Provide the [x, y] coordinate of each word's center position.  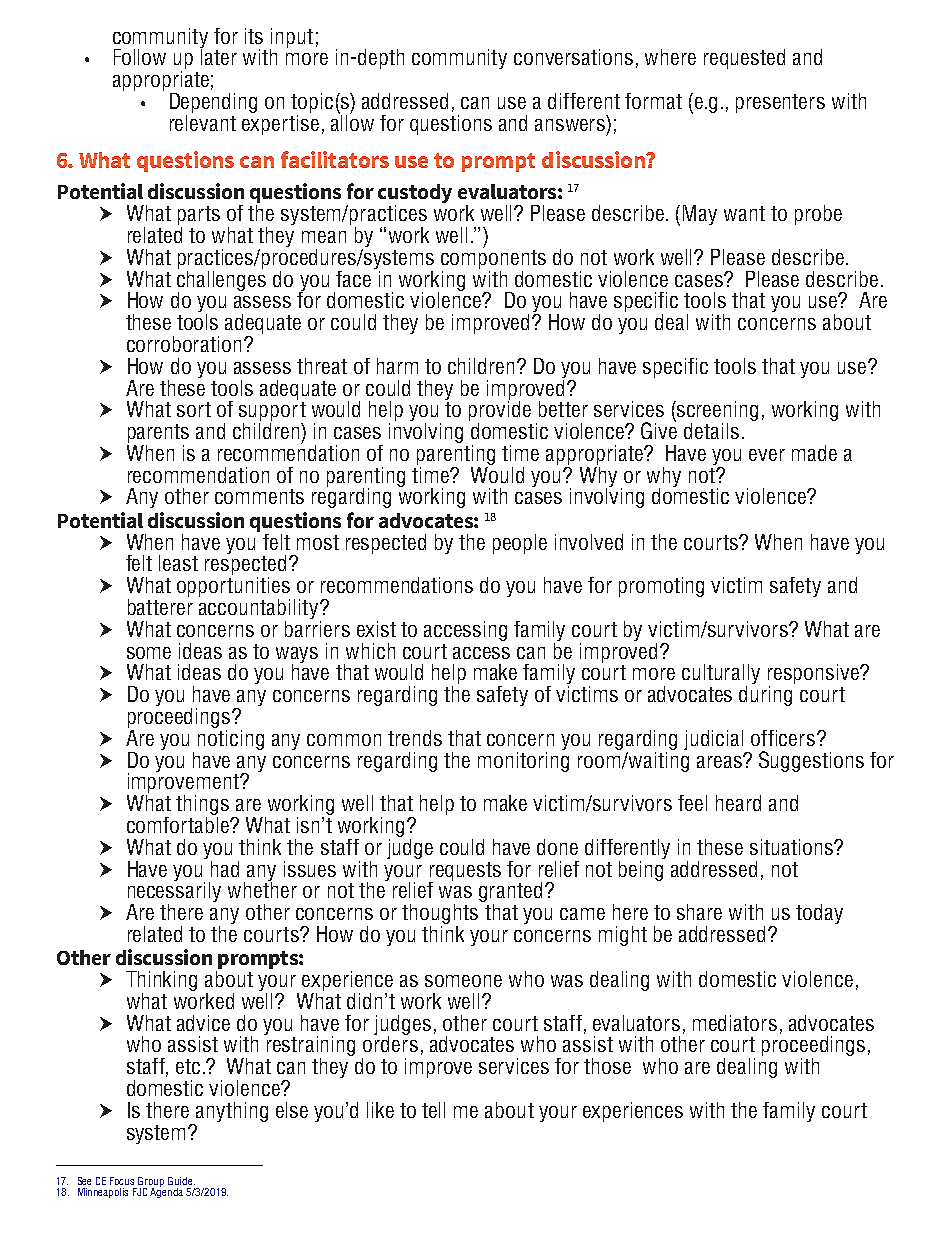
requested [744, 59]
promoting [661, 587]
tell [433, 1110]
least [178, 563]
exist [376, 629]
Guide [181, 1181]
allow [352, 121]
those [607, 1066]
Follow [140, 57]
